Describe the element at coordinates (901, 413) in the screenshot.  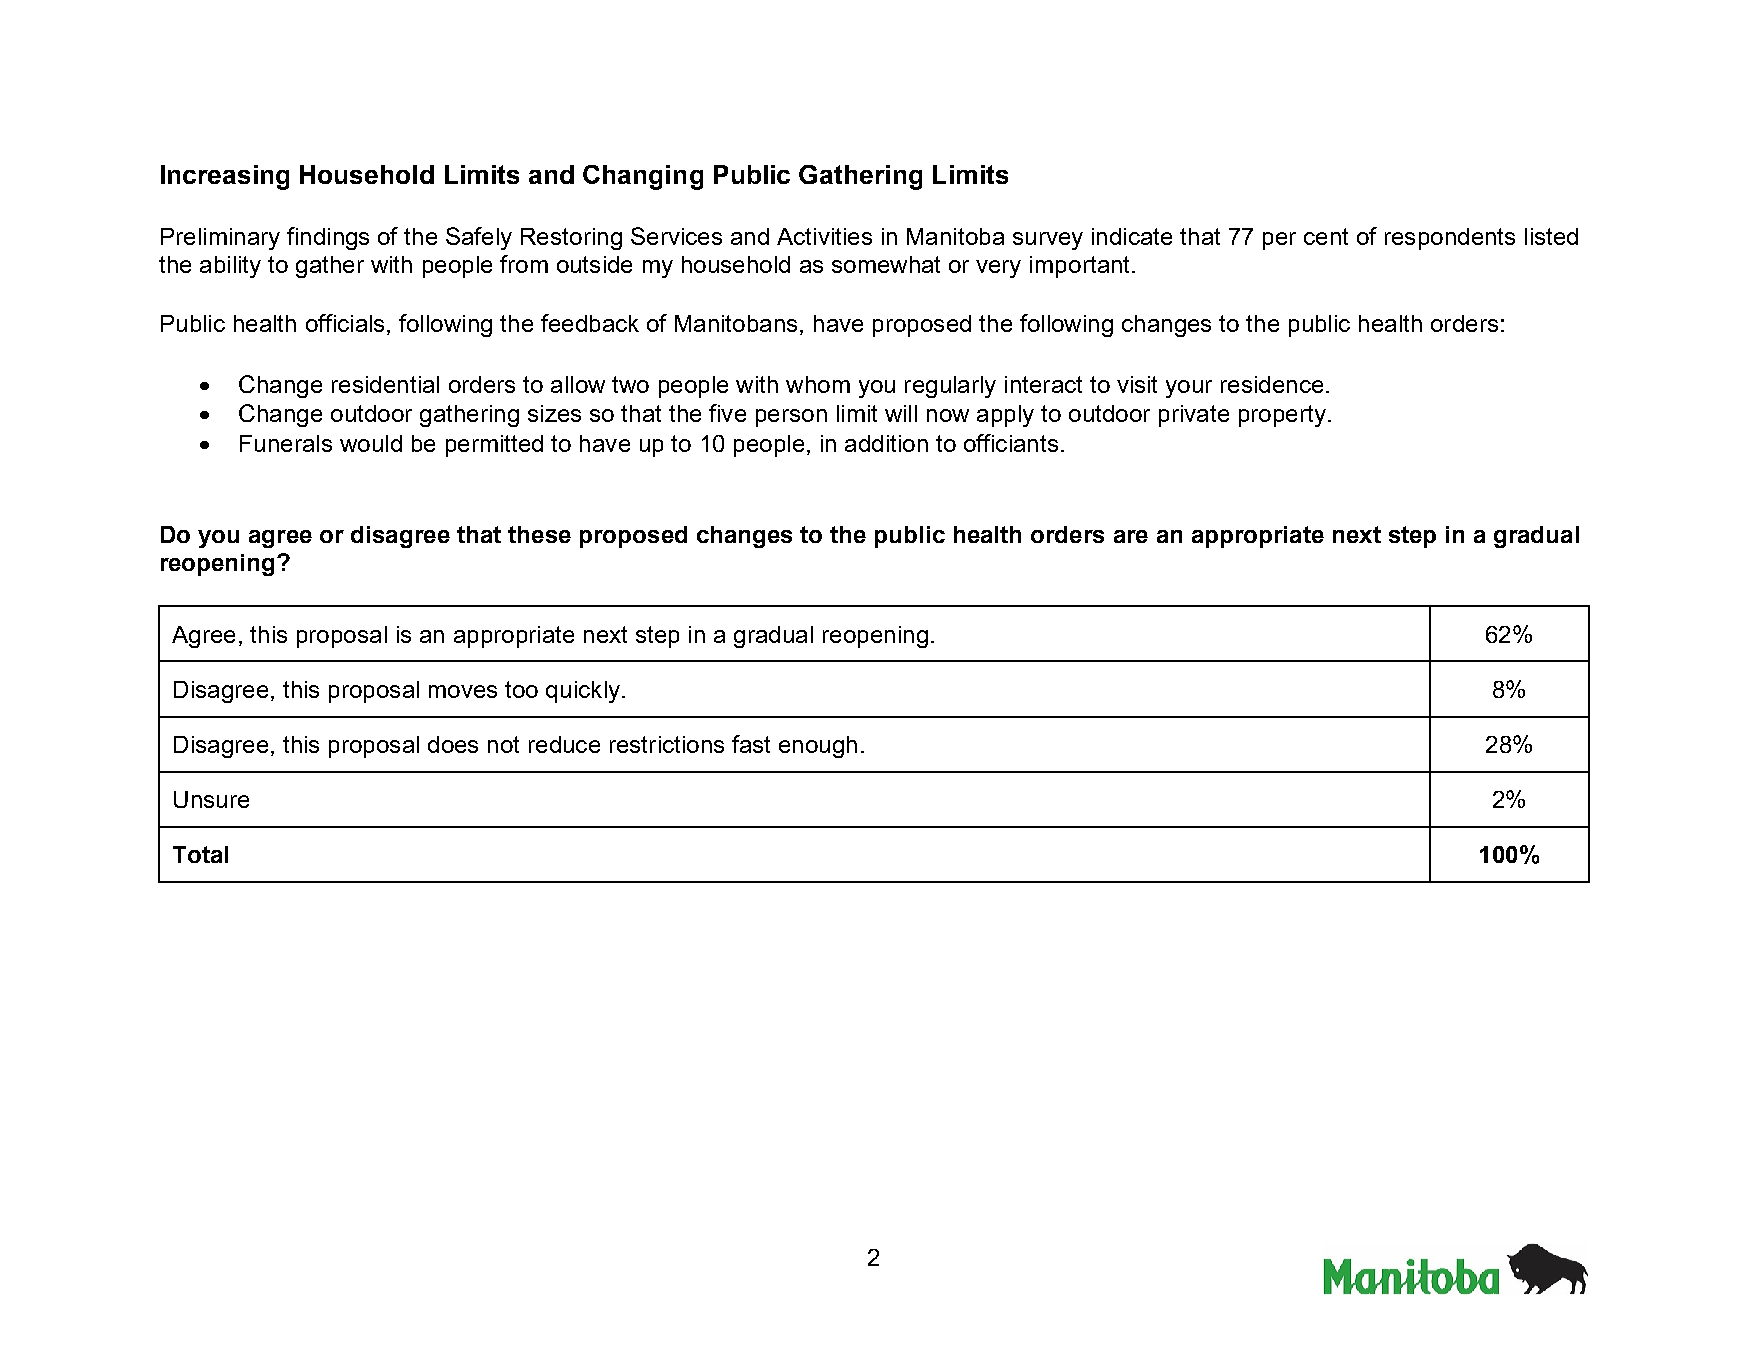
I see `will` at that location.
